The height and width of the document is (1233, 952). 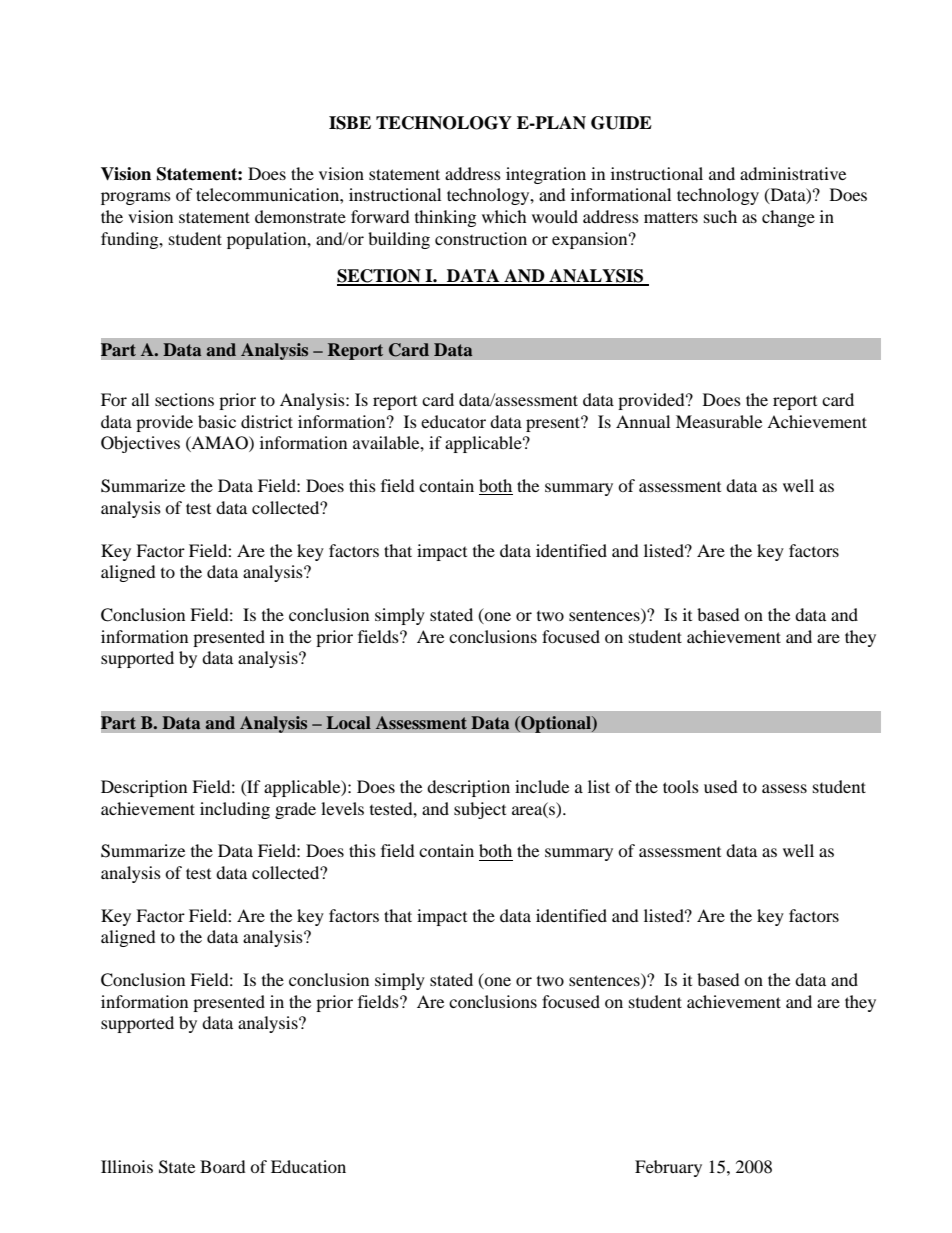 What do you see at coordinates (453, 421) in the document?
I see `educator` at bounding box center [453, 421].
